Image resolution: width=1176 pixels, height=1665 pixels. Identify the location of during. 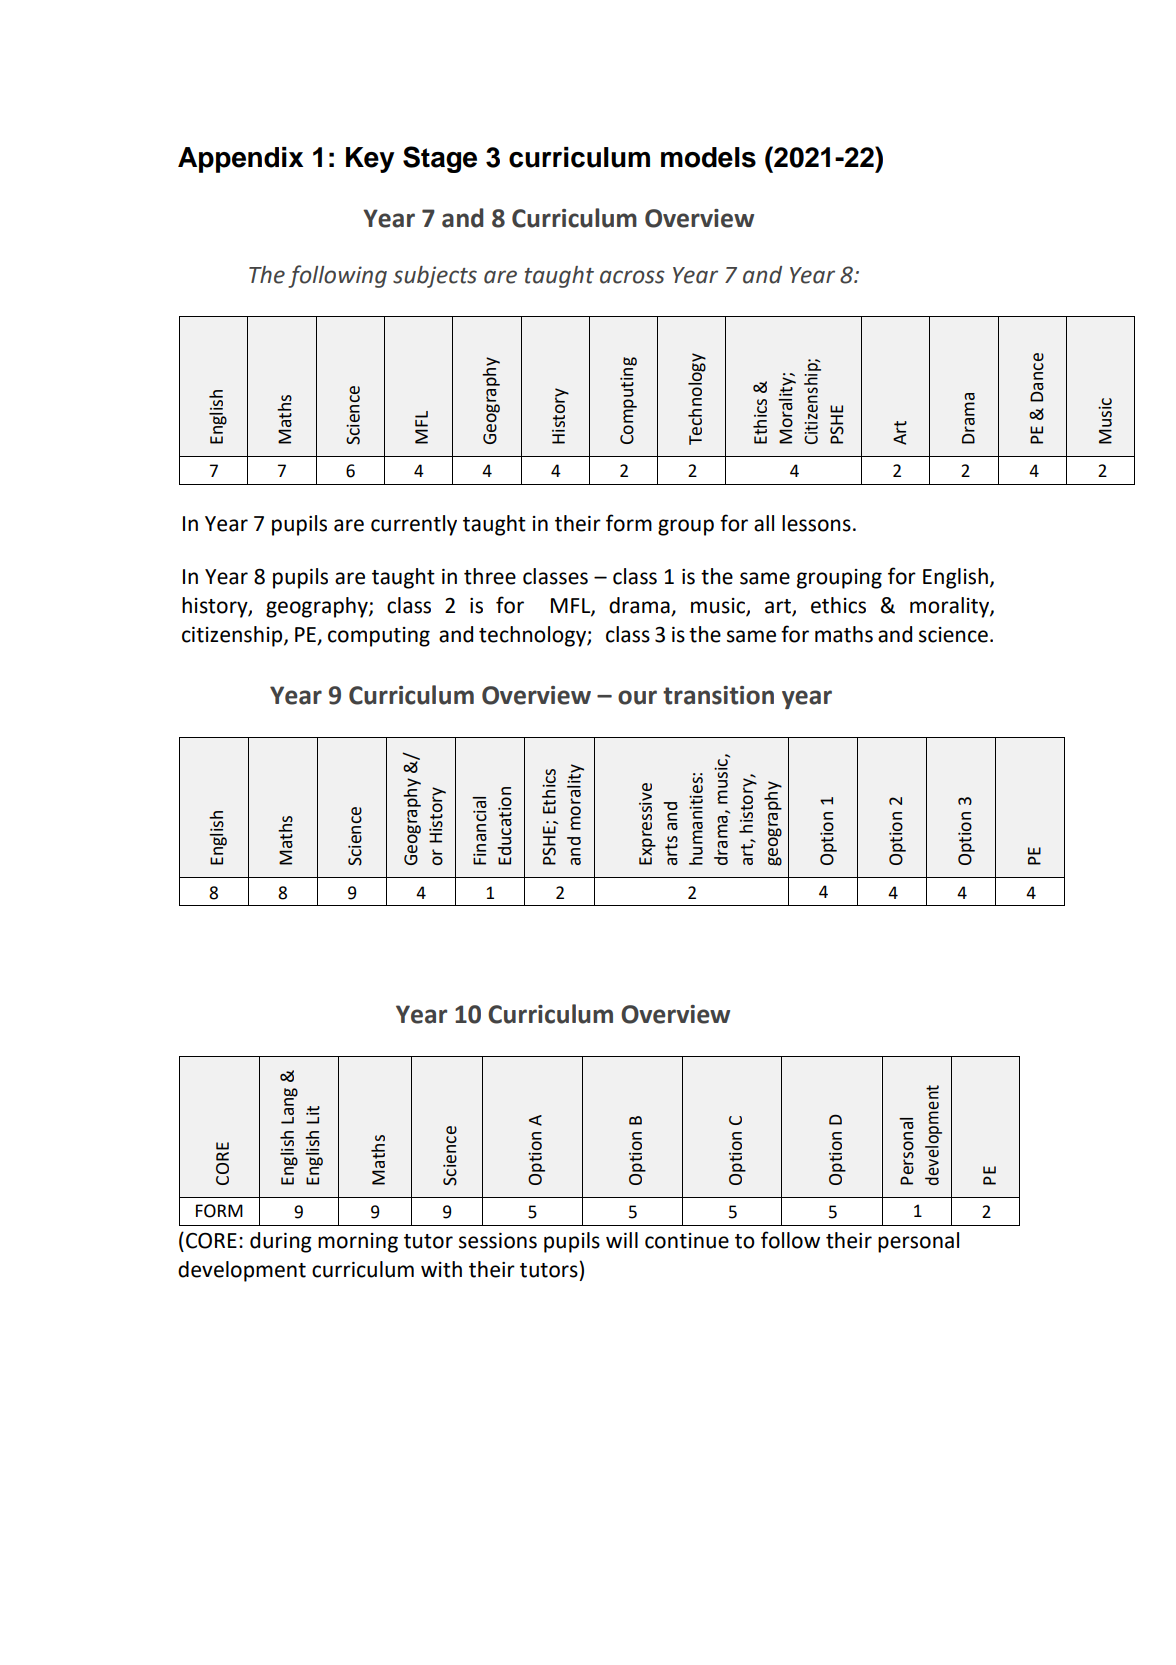
(281, 1242).
